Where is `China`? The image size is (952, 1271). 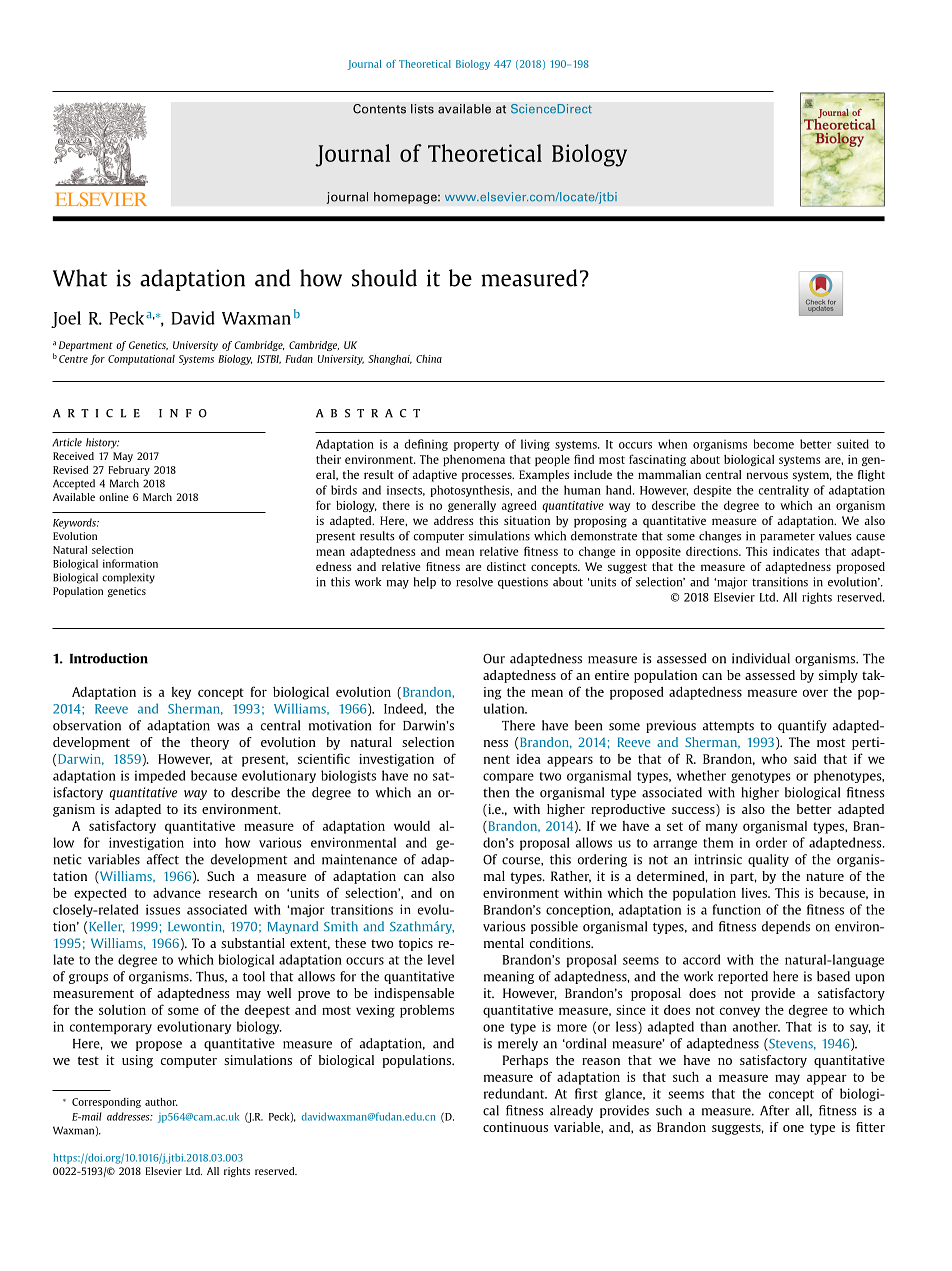
China is located at coordinates (429, 359).
